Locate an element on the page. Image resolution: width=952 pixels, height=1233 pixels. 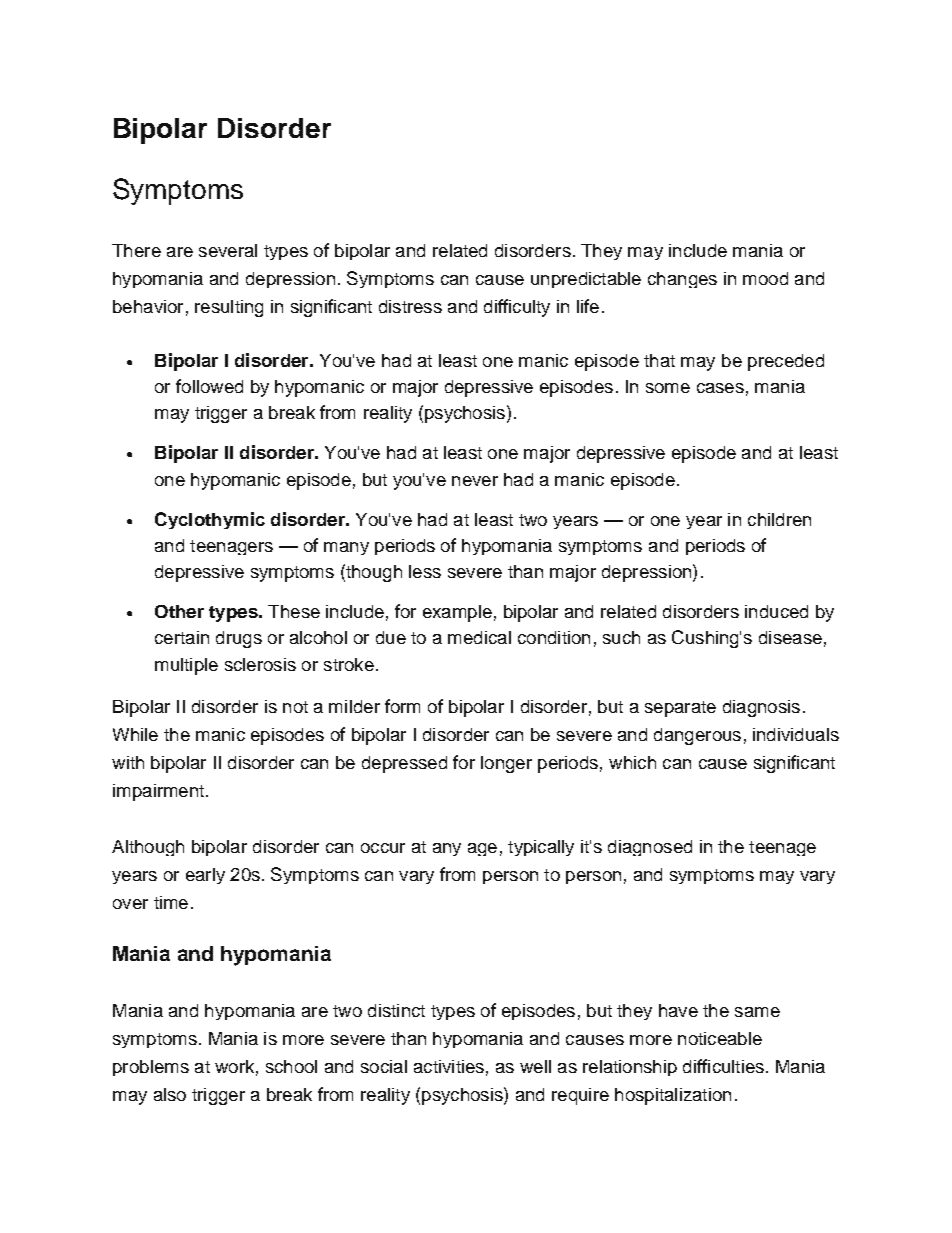
medical is located at coordinates (479, 637).
